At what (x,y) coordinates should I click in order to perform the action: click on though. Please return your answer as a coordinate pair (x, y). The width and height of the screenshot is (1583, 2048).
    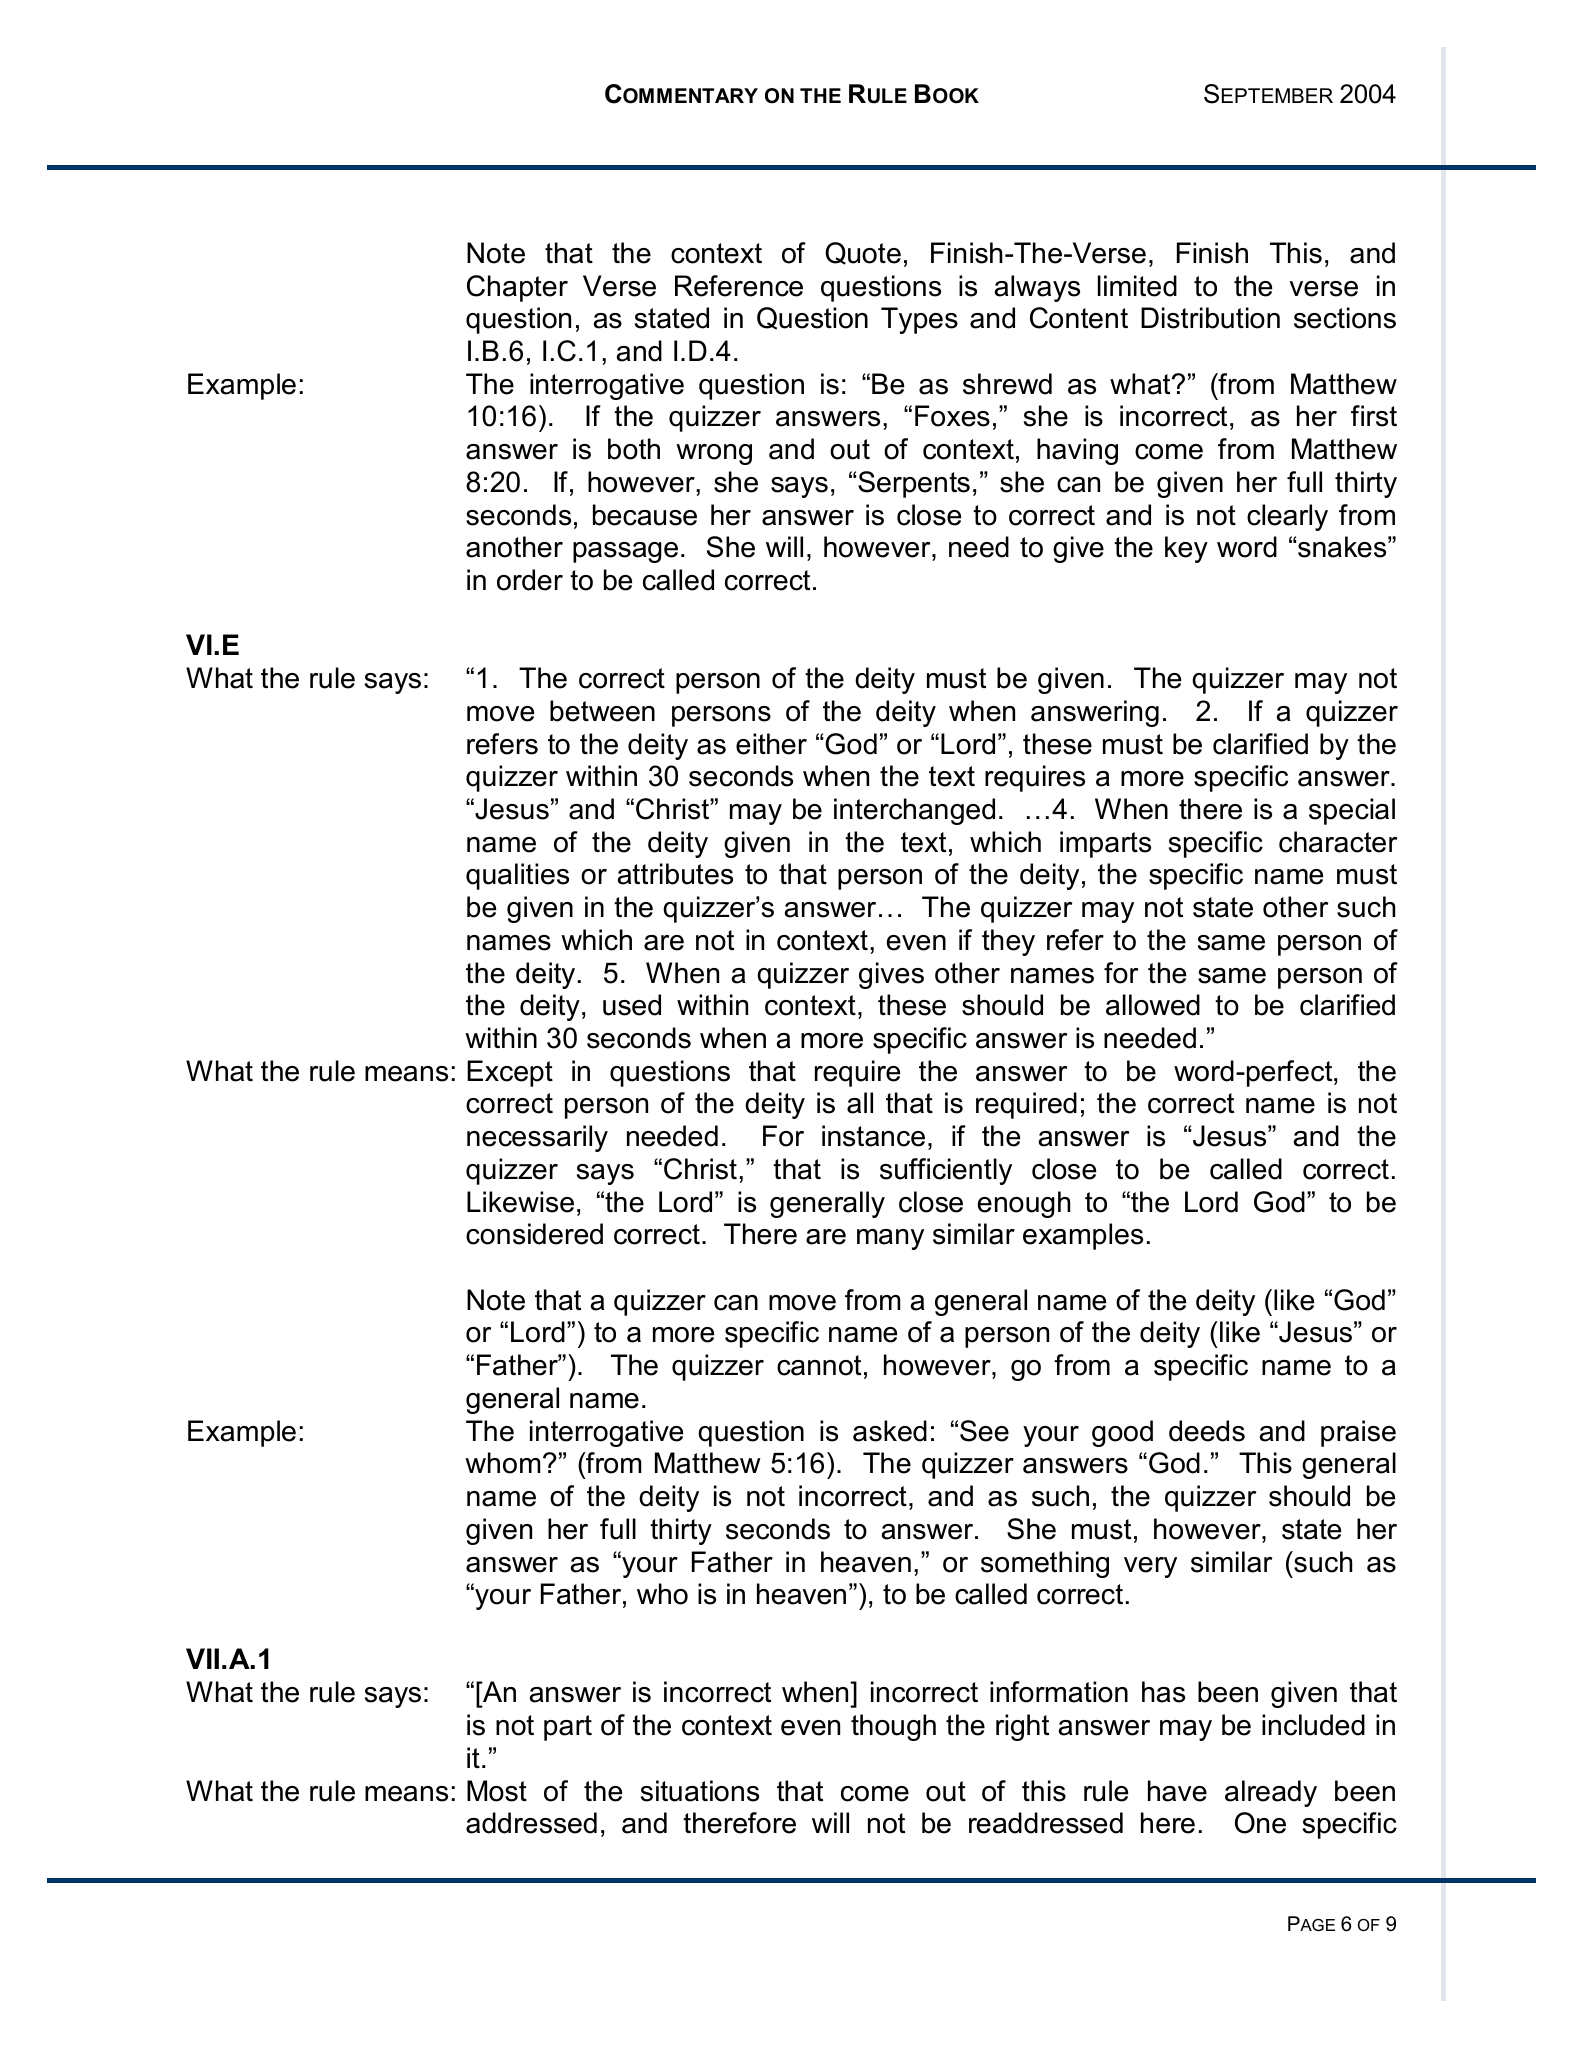
    Looking at the image, I should click on (893, 1727).
